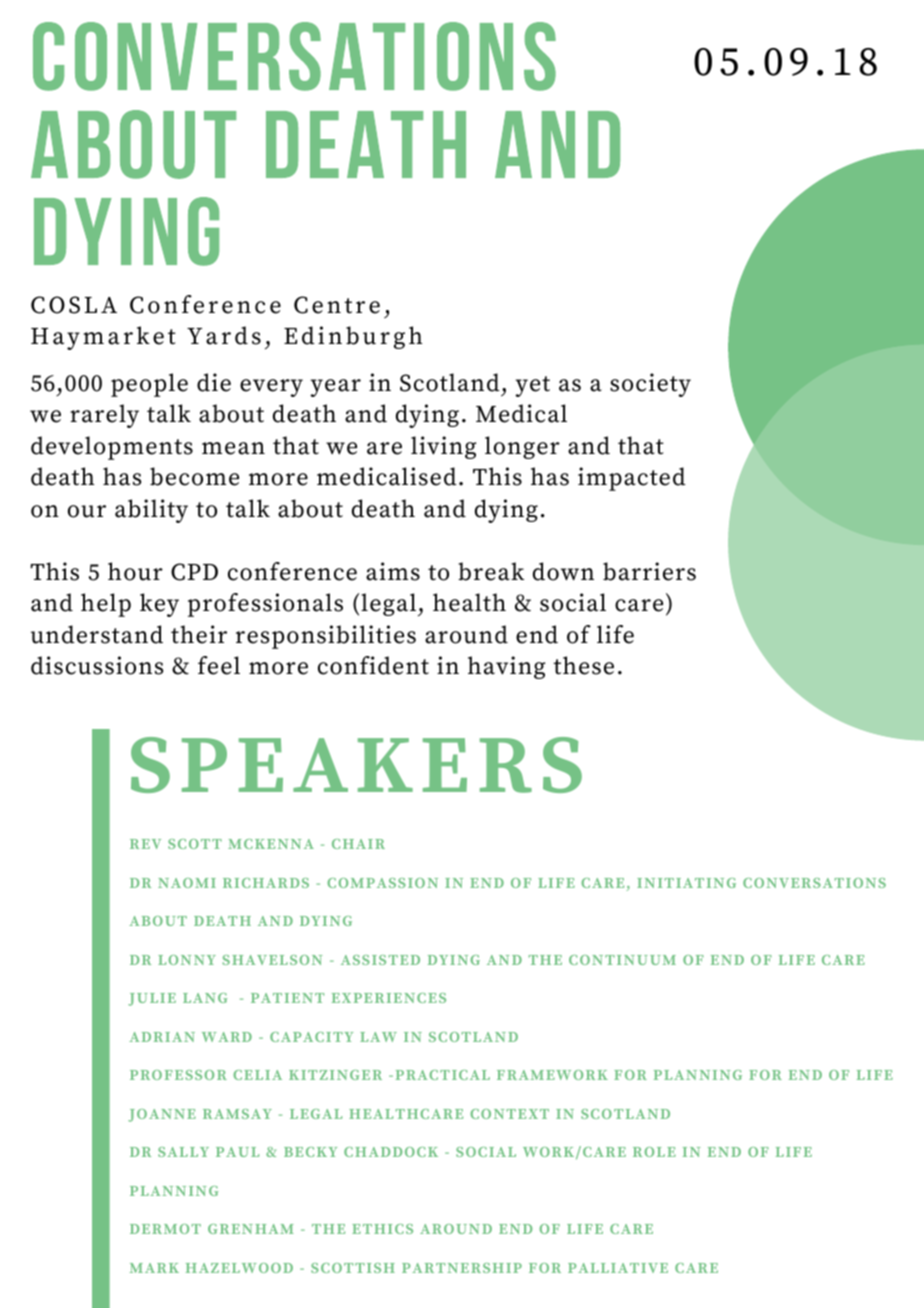  Describe the element at coordinates (583, 665) in the document. I see `these` at that location.
